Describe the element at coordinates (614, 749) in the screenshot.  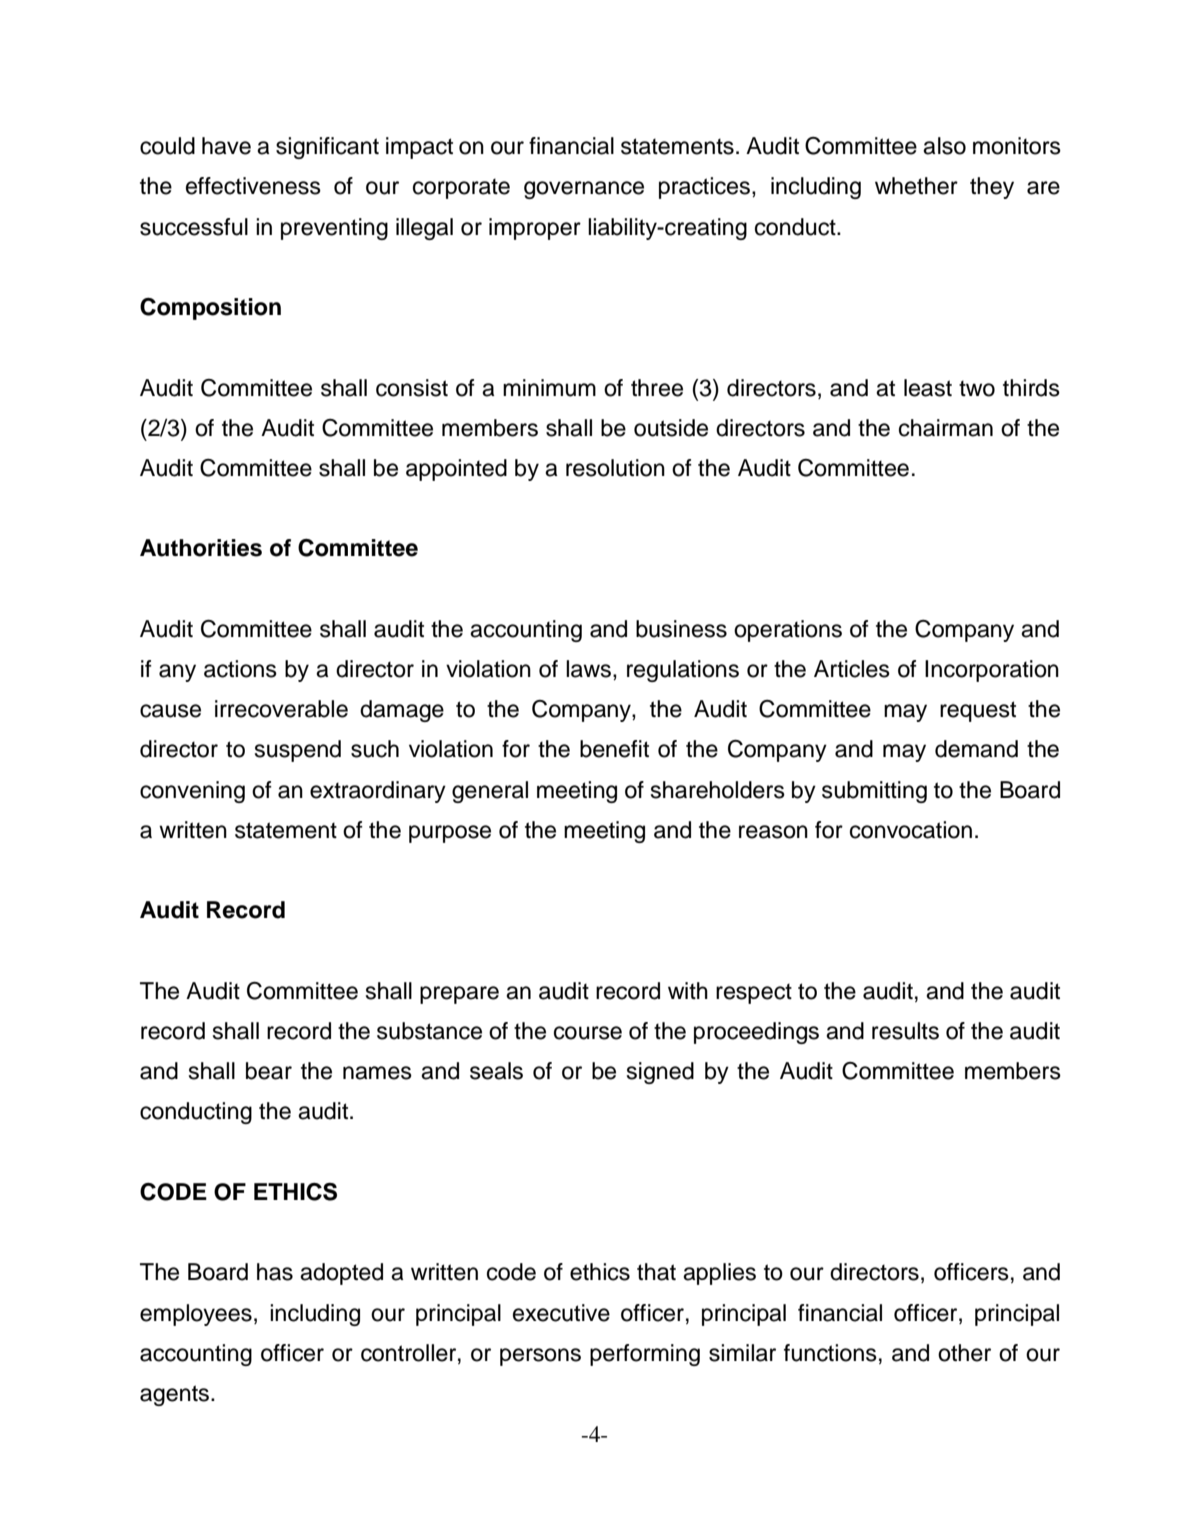
I see `benefit` at that location.
